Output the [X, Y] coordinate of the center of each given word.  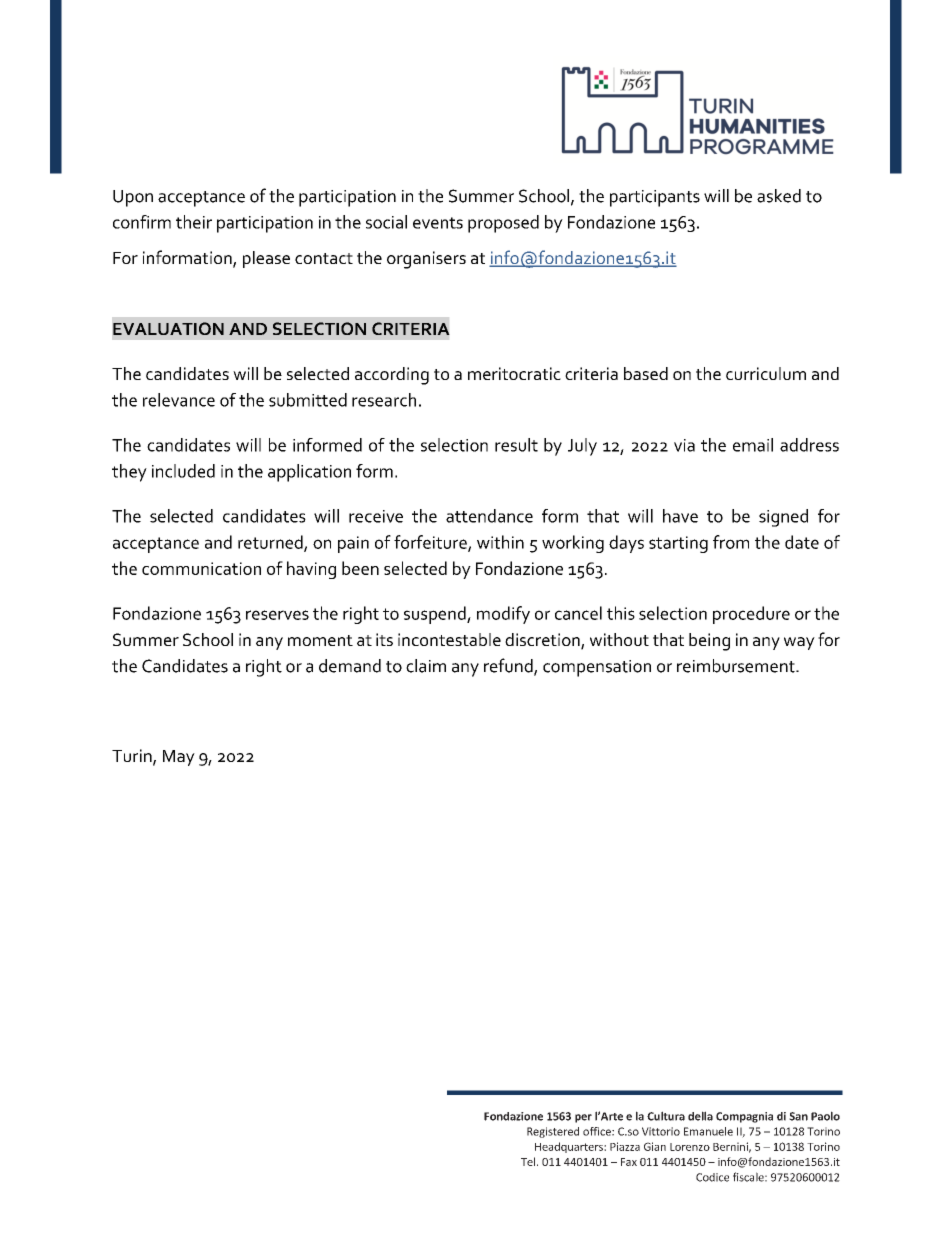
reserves [277, 615]
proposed [503, 224]
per [583, 1118]
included [183, 471]
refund [509, 666]
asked [779, 196]
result [516, 445]
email [753, 445]
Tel [529, 1161]
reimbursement [737, 666]
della [700, 1116]
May [179, 758]
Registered [553, 1132]
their [194, 222]
